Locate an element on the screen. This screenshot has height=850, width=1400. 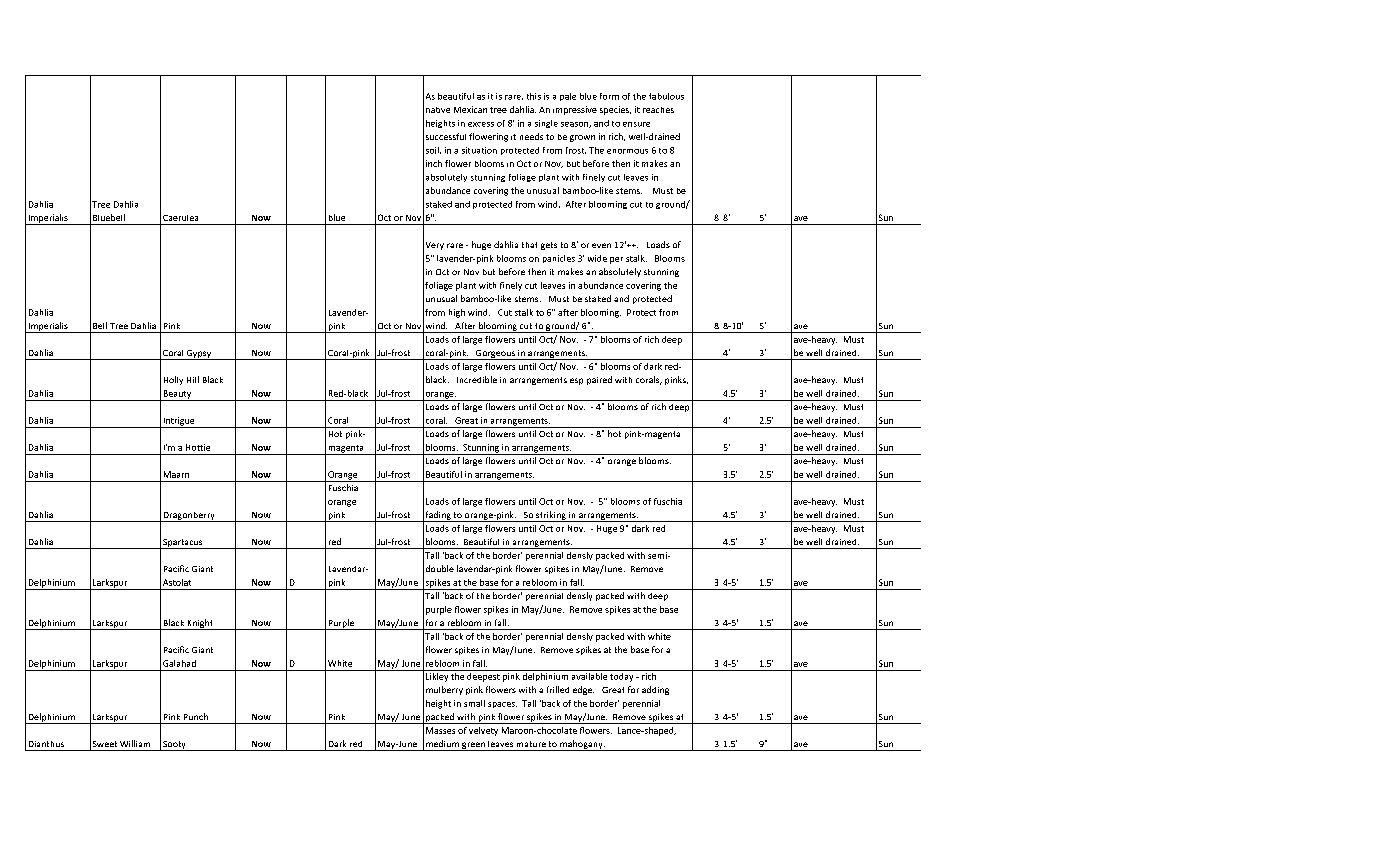
Mexican is located at coordinates (470, 109).
